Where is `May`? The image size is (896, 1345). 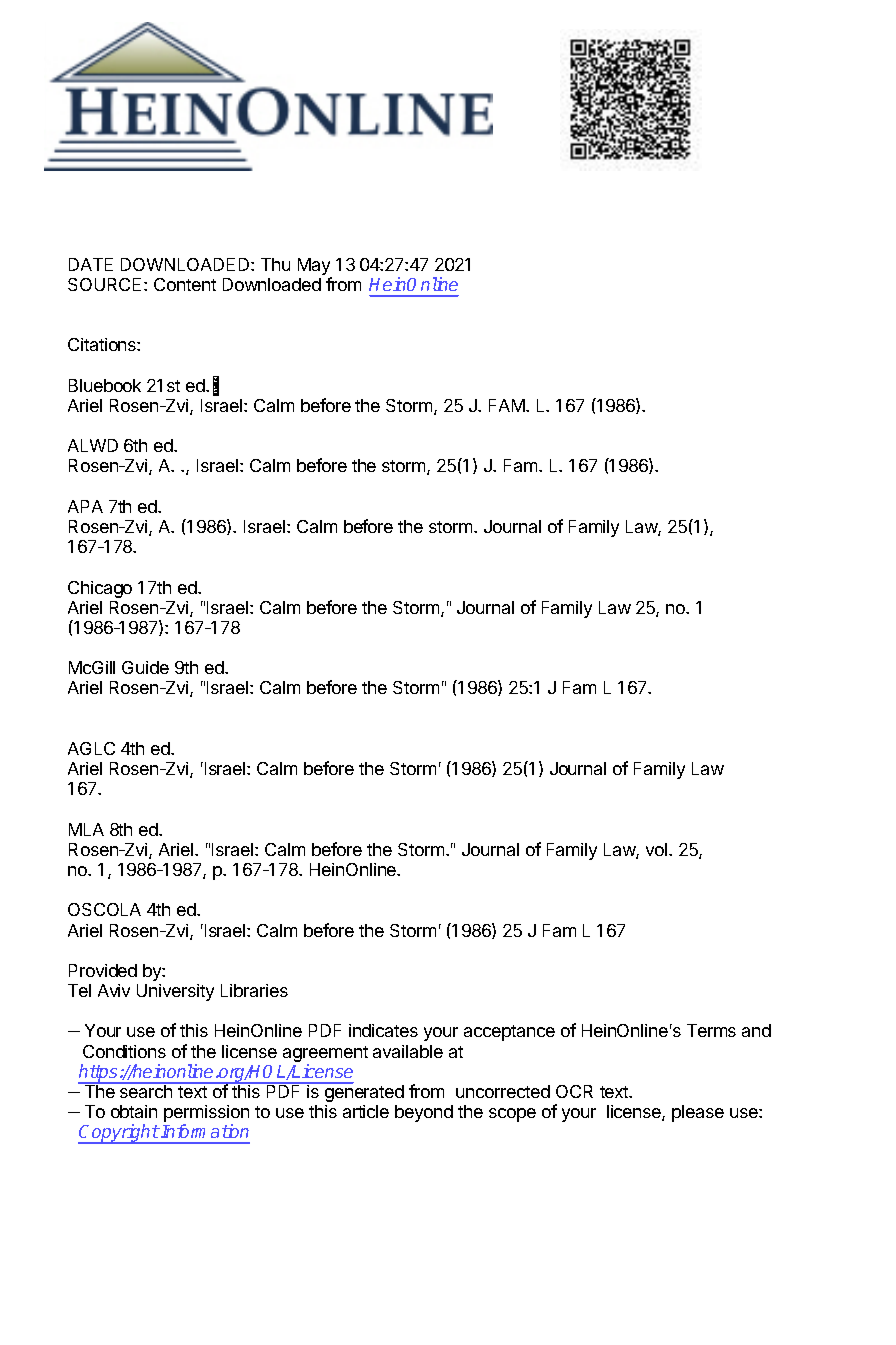
May is located at coordinates (315, 268).
